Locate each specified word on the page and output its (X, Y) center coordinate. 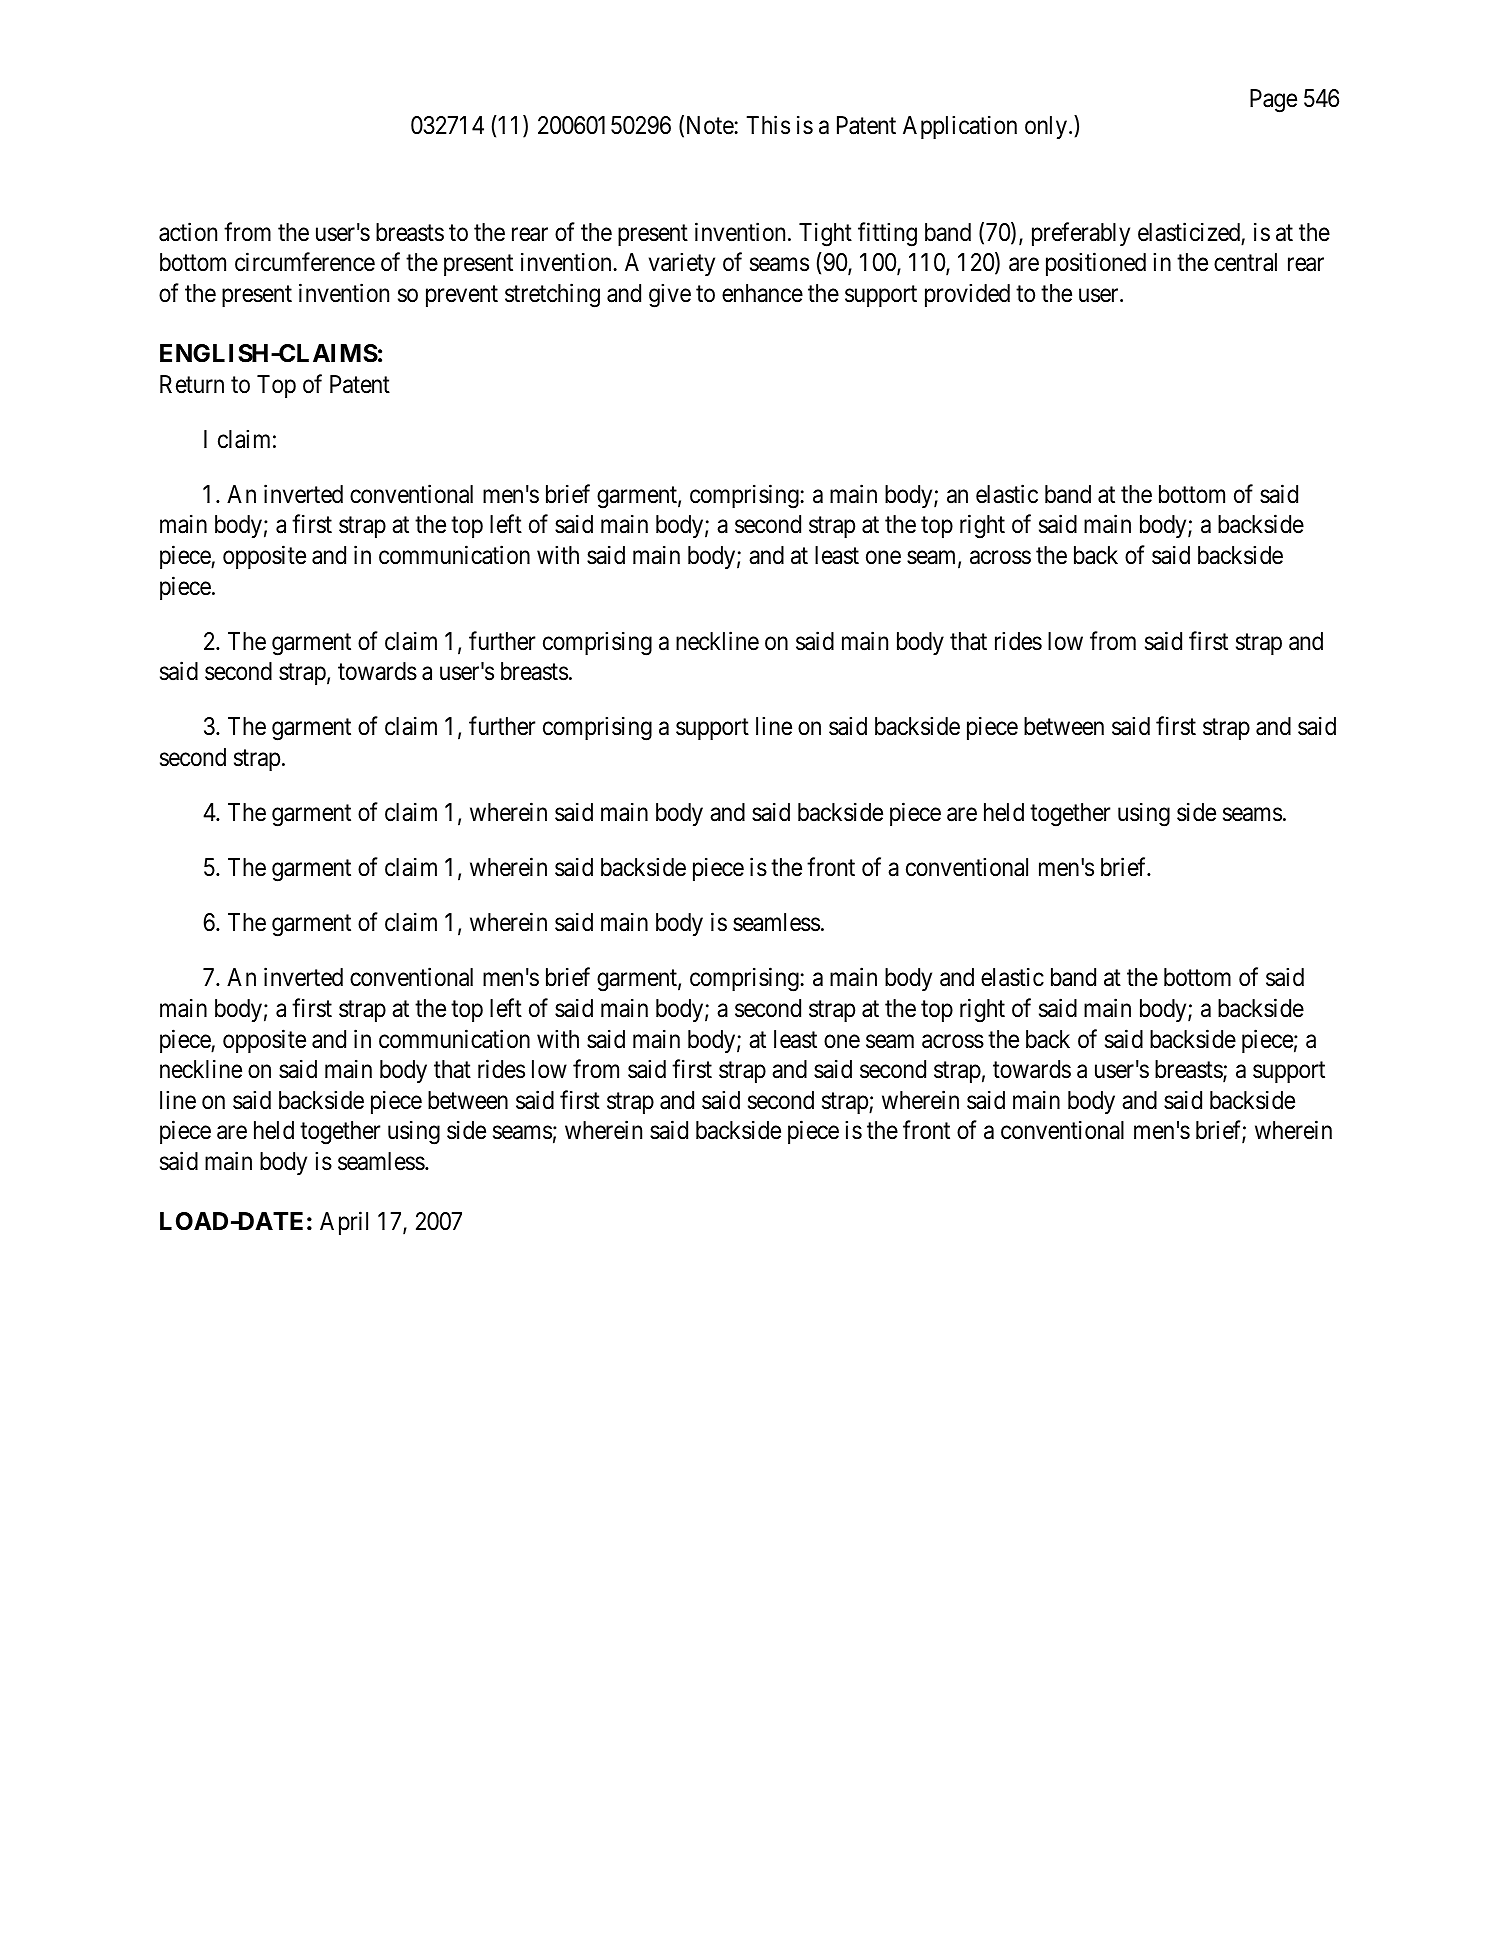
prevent (462, 296)
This (768, 125)
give (670, 295)
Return (192, 384)
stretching (552, 295)
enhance (762, 293)
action (188, 232)
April (344, 1223)
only (1046, 127)
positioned (1096, 264)
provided (967, 295)
